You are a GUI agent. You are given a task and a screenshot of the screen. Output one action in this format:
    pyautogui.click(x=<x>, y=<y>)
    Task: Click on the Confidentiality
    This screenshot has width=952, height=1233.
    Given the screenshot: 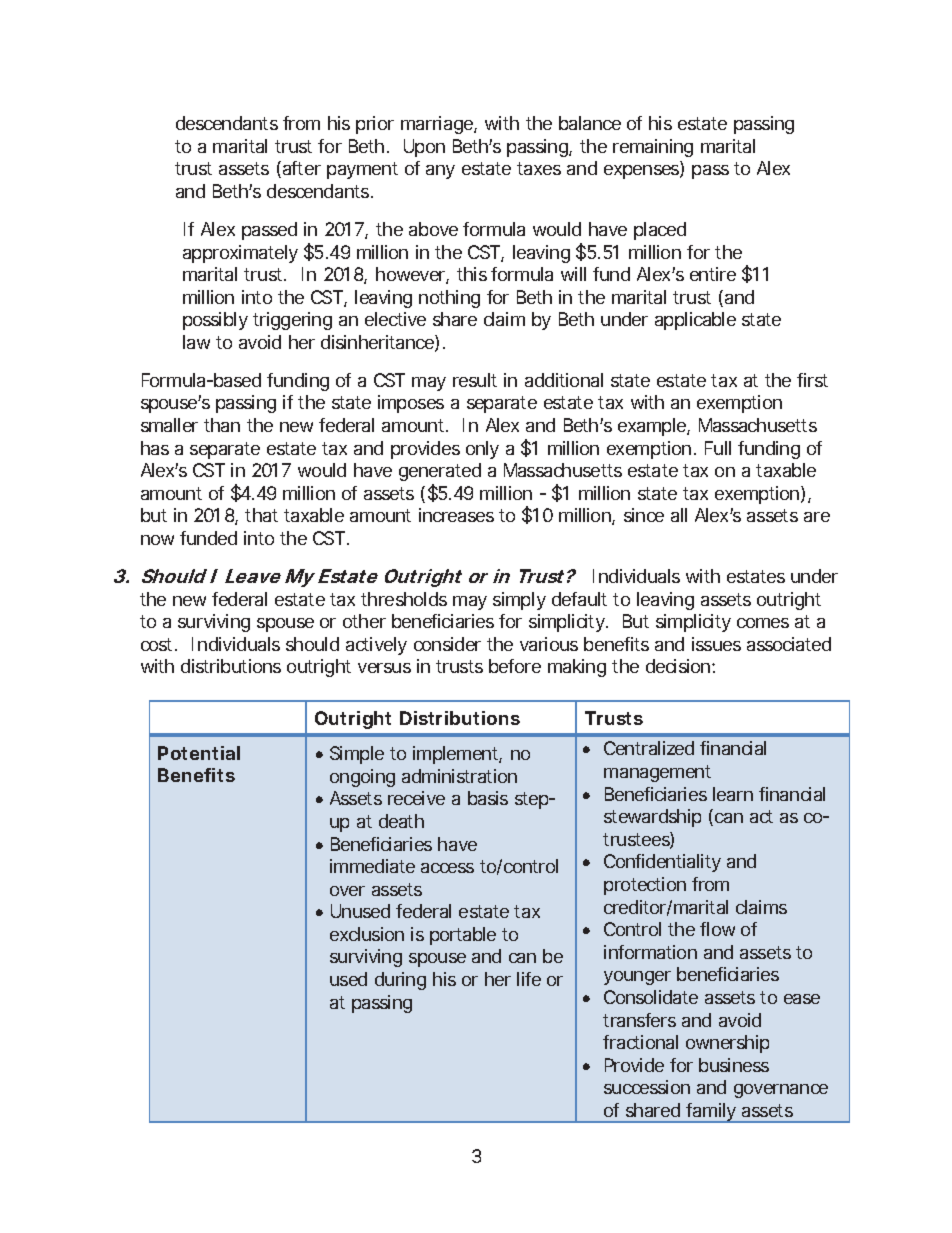 What is the action you would take?
    pyautogui.click(x=662, y=863)
